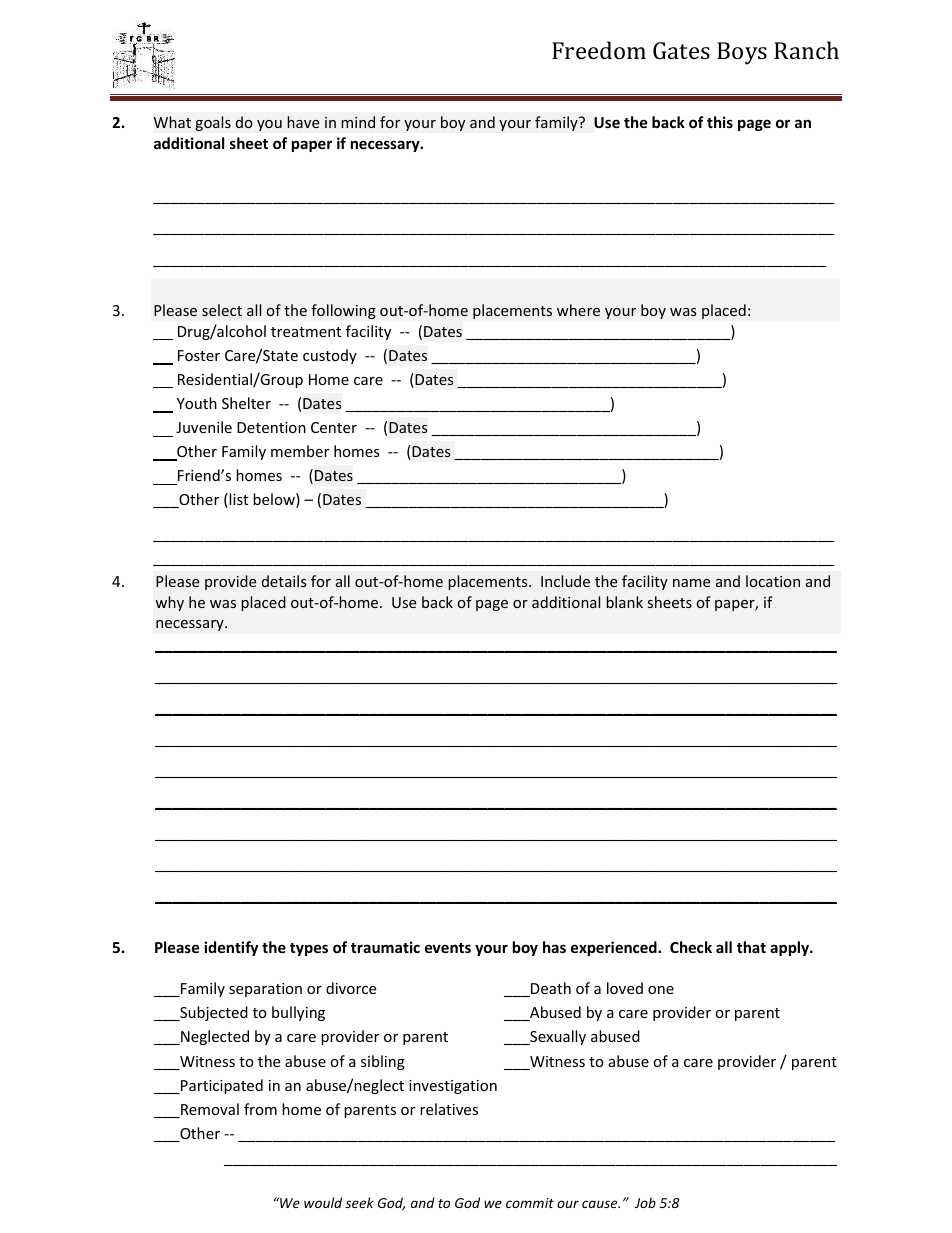 The height and width of the image is (1233, 952). What do you see at coordinates (213, 123) in the image?
I see `goals` at bounding box center [213, 123].
